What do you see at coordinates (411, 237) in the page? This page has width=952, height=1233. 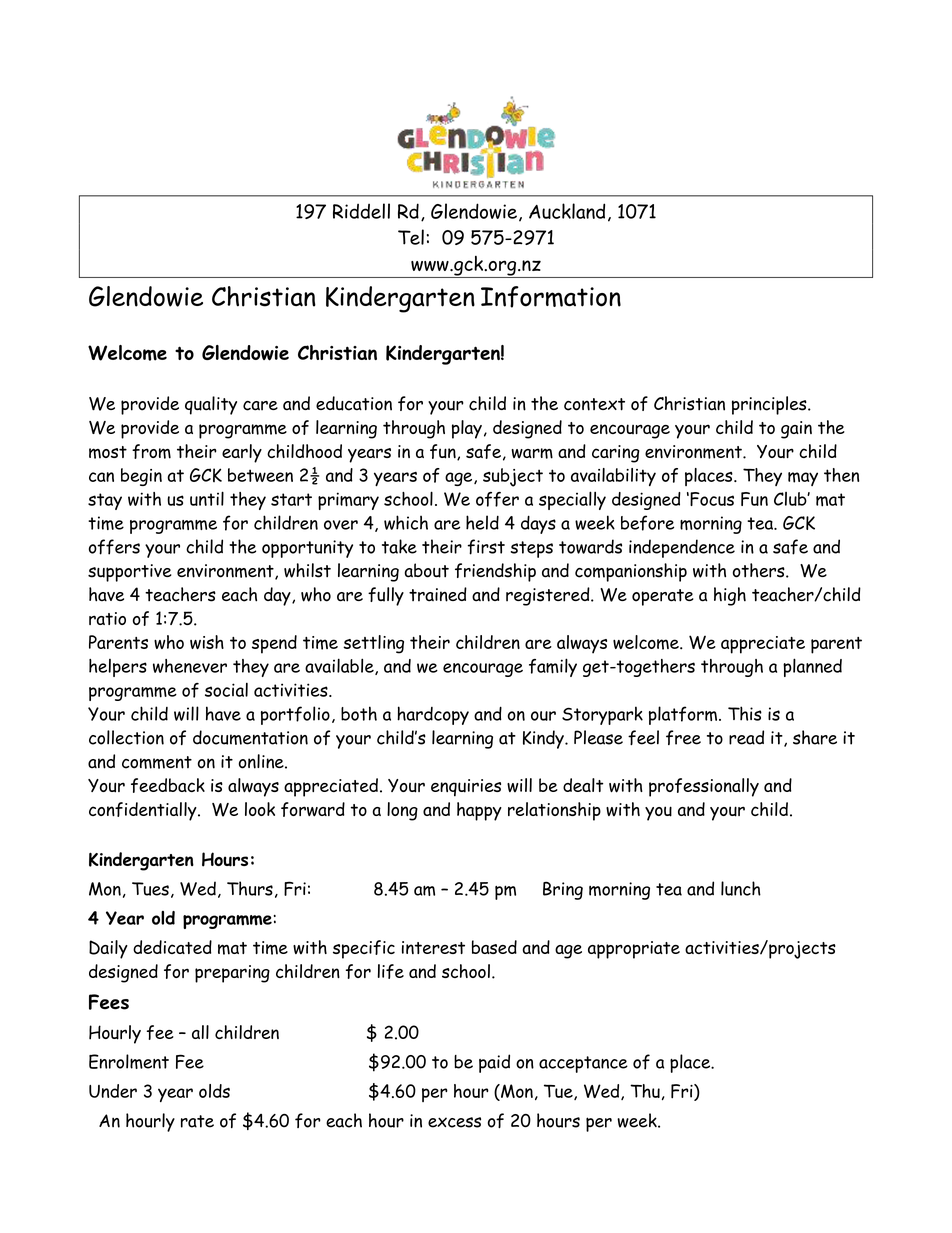 I see `Tel` at bounding box center [411, 237].
